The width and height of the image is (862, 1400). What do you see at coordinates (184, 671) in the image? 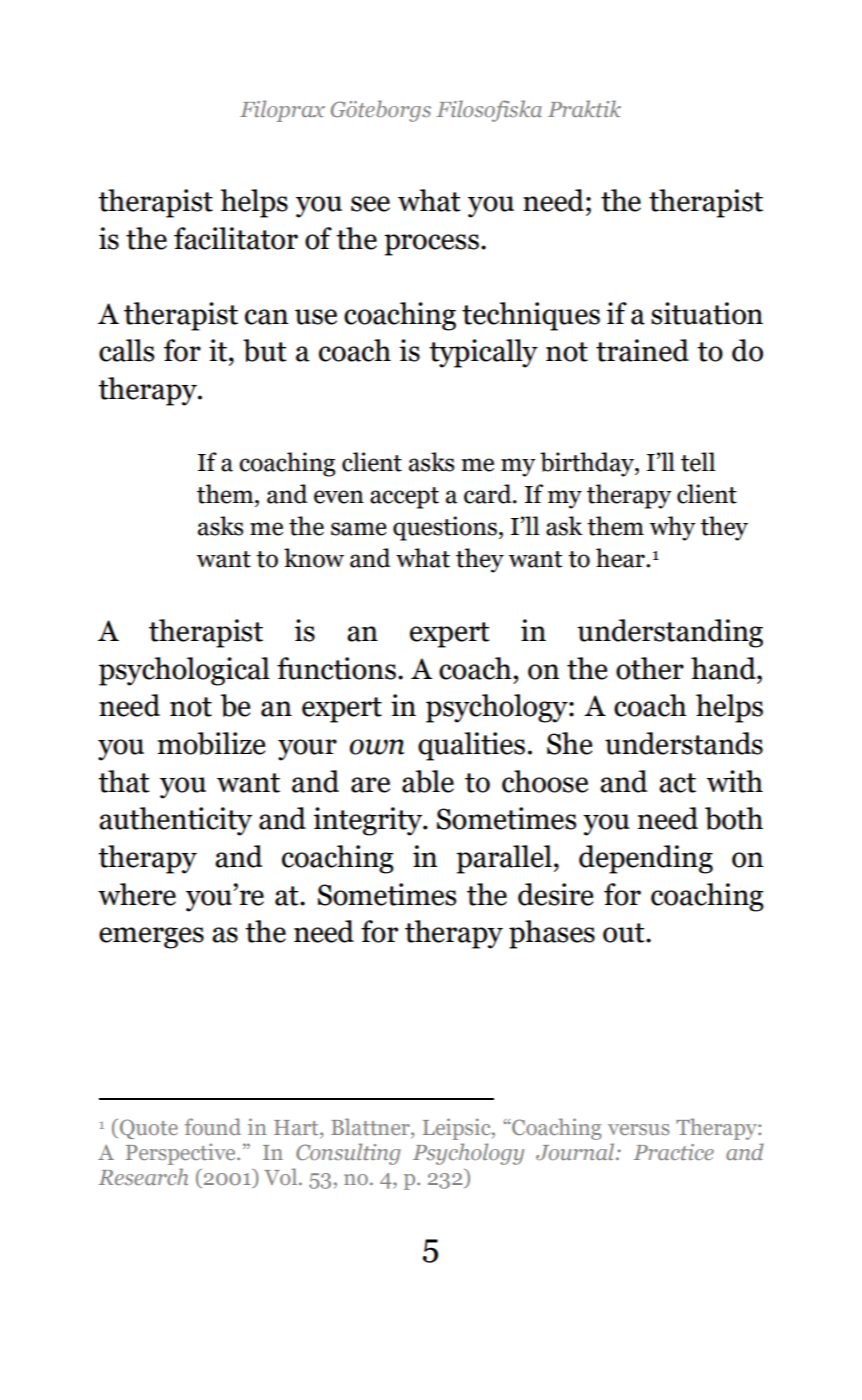
I see `psychological` at bounding box center [184, 671].
